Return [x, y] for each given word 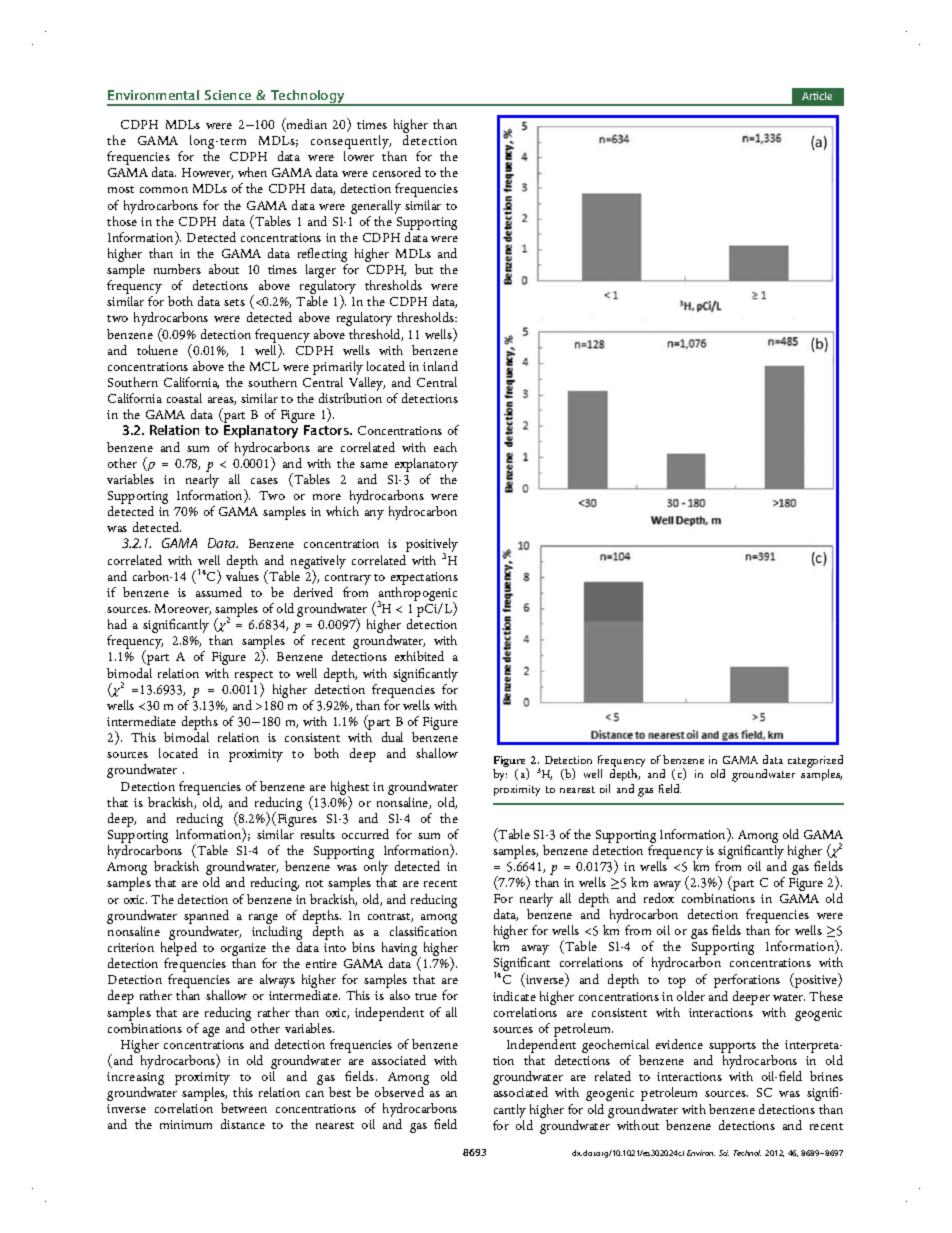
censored [397, 172]
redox [659, 898]
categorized [815, 762]
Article [817, 96]
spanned [206, 917]
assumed [219, 592]
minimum [186, 1124]
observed [399, 1092]
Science [228, 95]
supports [732, 1049]
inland [440, 366]
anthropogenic [417, 595]
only [376, 869]
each [445, 447]
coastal [184, 398]
